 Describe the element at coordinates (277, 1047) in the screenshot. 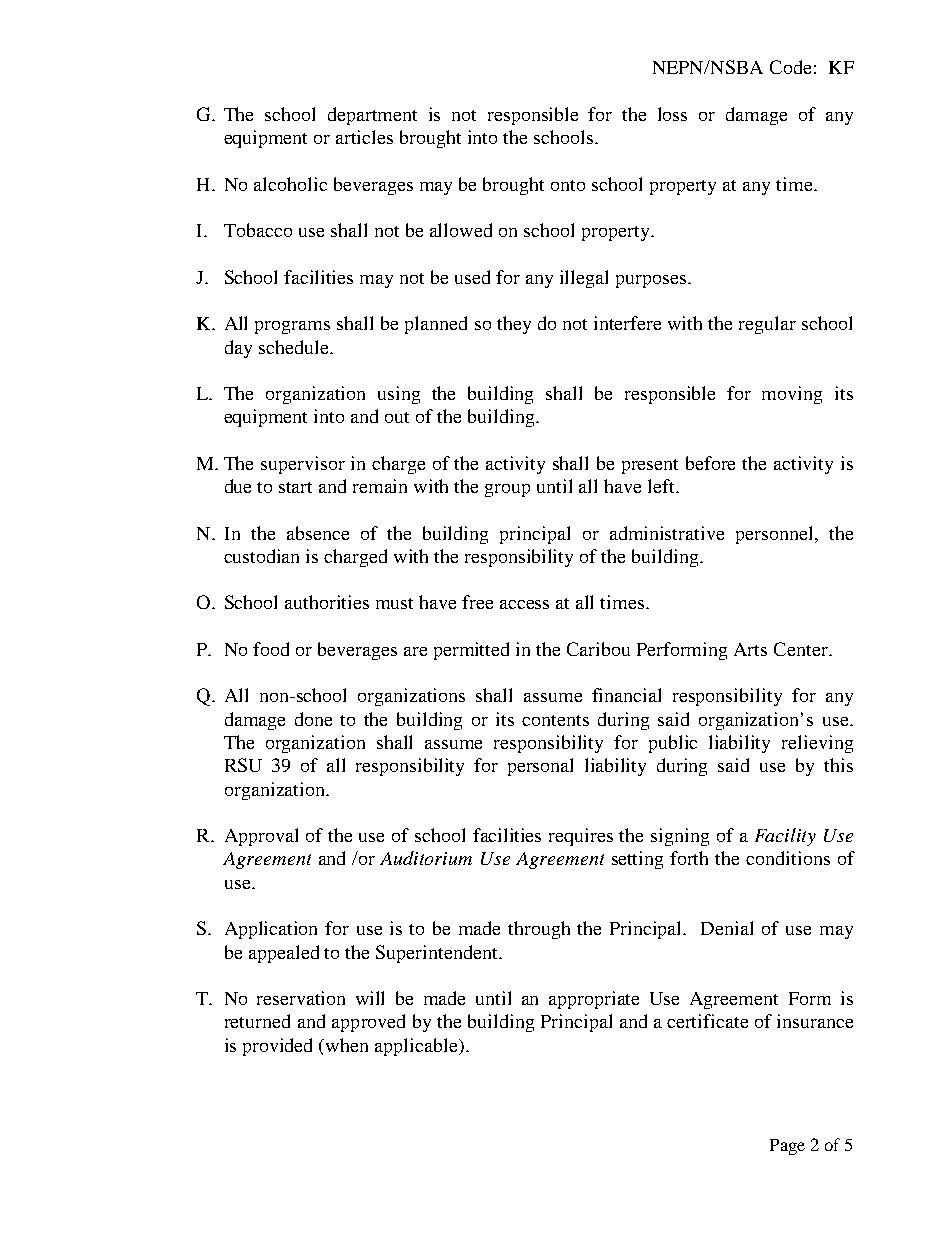

I see `provided` at that location.
